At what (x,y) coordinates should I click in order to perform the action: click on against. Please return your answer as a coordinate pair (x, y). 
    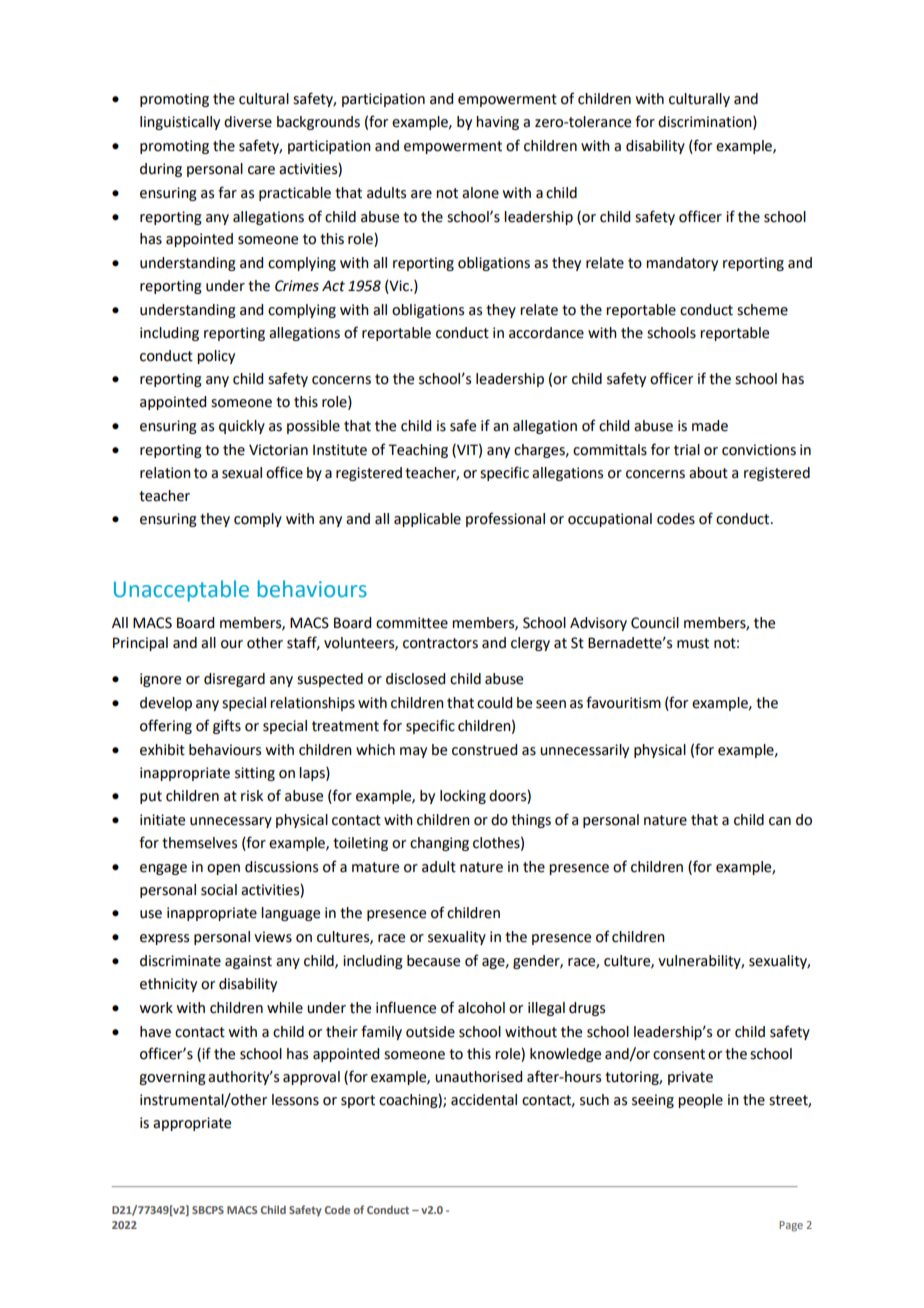
    Looking at the image, I should click on (248, 962).
